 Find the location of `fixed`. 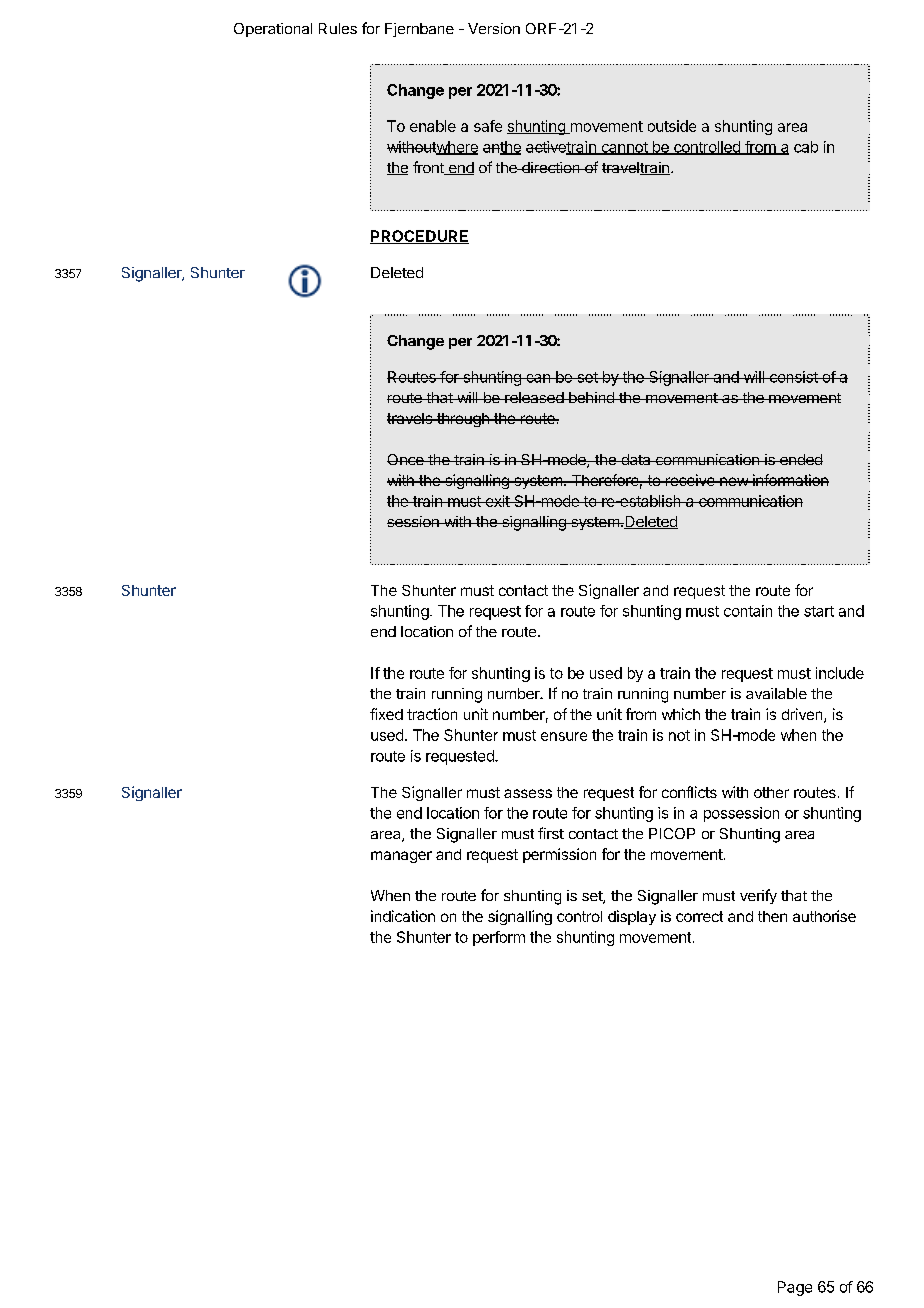

fixed is located at coordinates (386, 714).
